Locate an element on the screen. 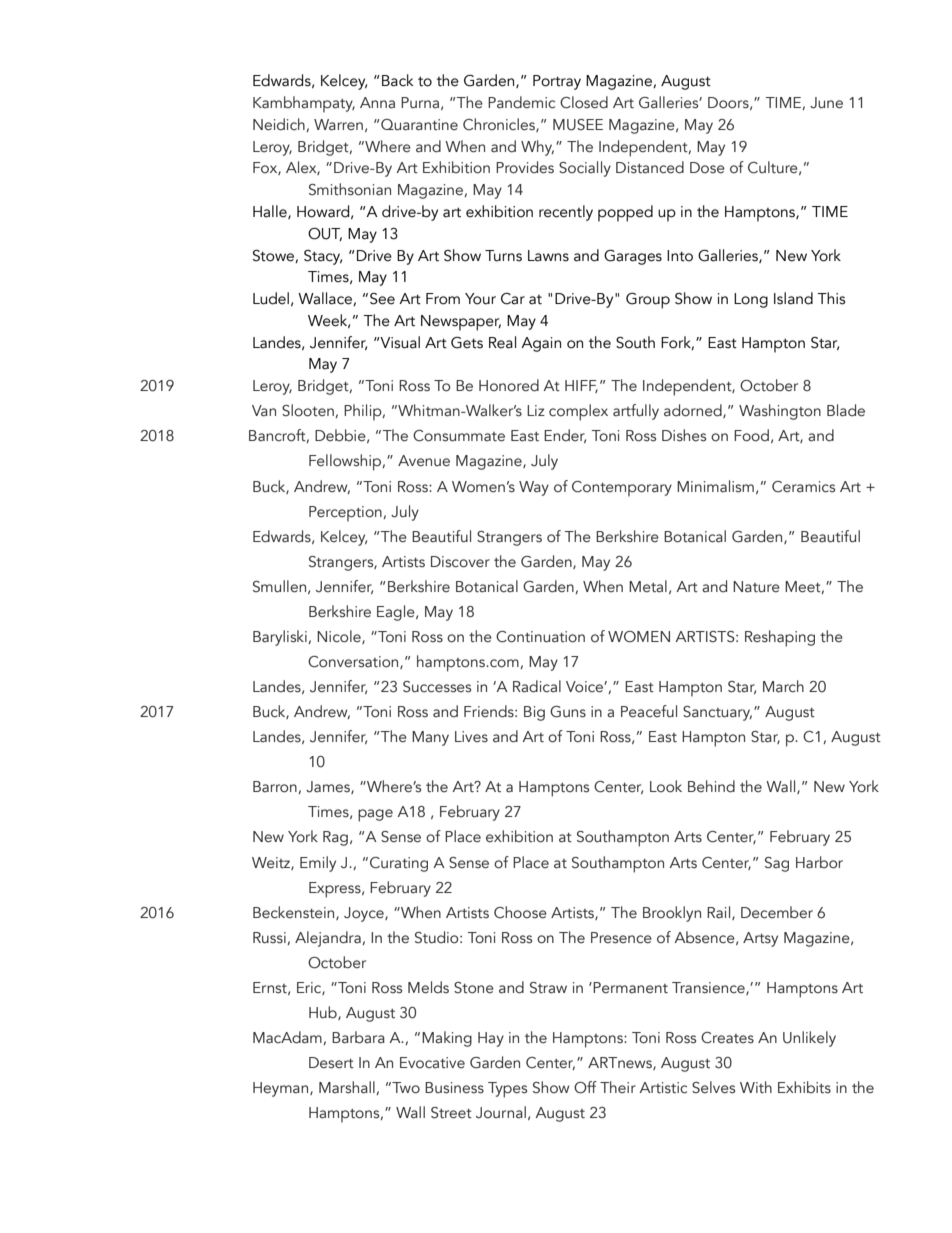  Philip is located at coordinates (364, 412).
